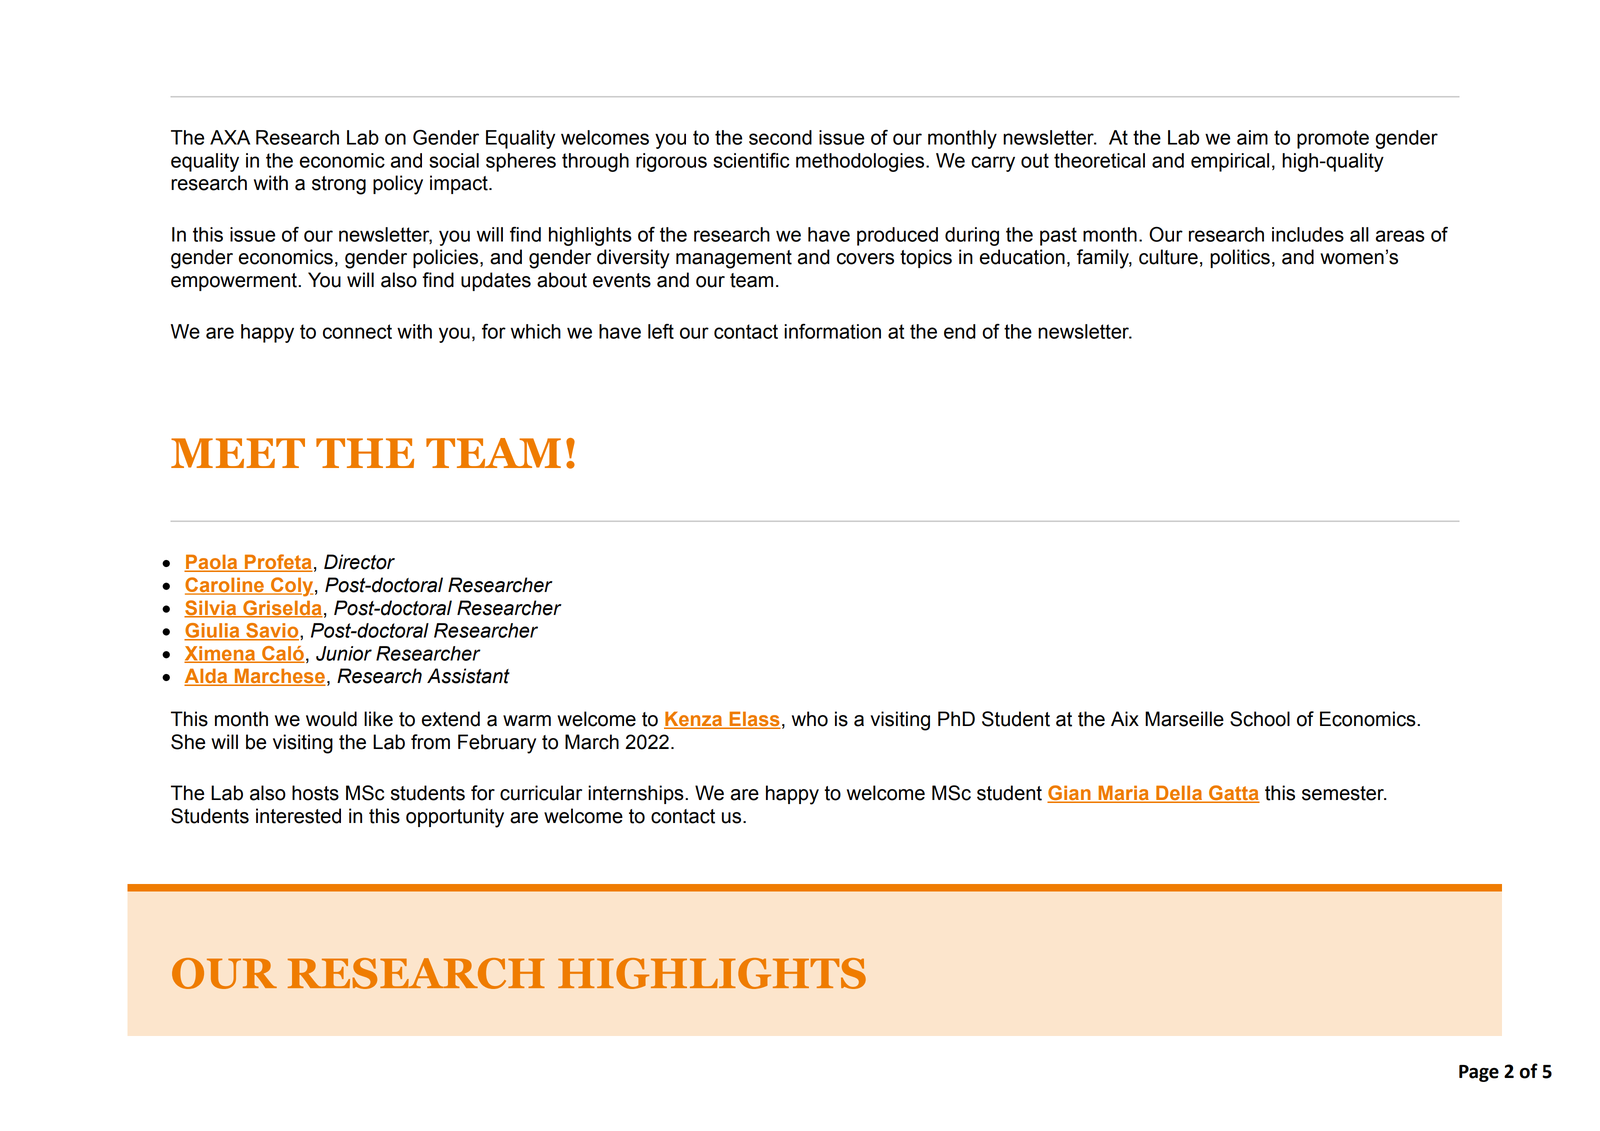 Image resolution: width=1600 pixels, height=1131 pixels. I want to click on strong, so click(339, 185).
